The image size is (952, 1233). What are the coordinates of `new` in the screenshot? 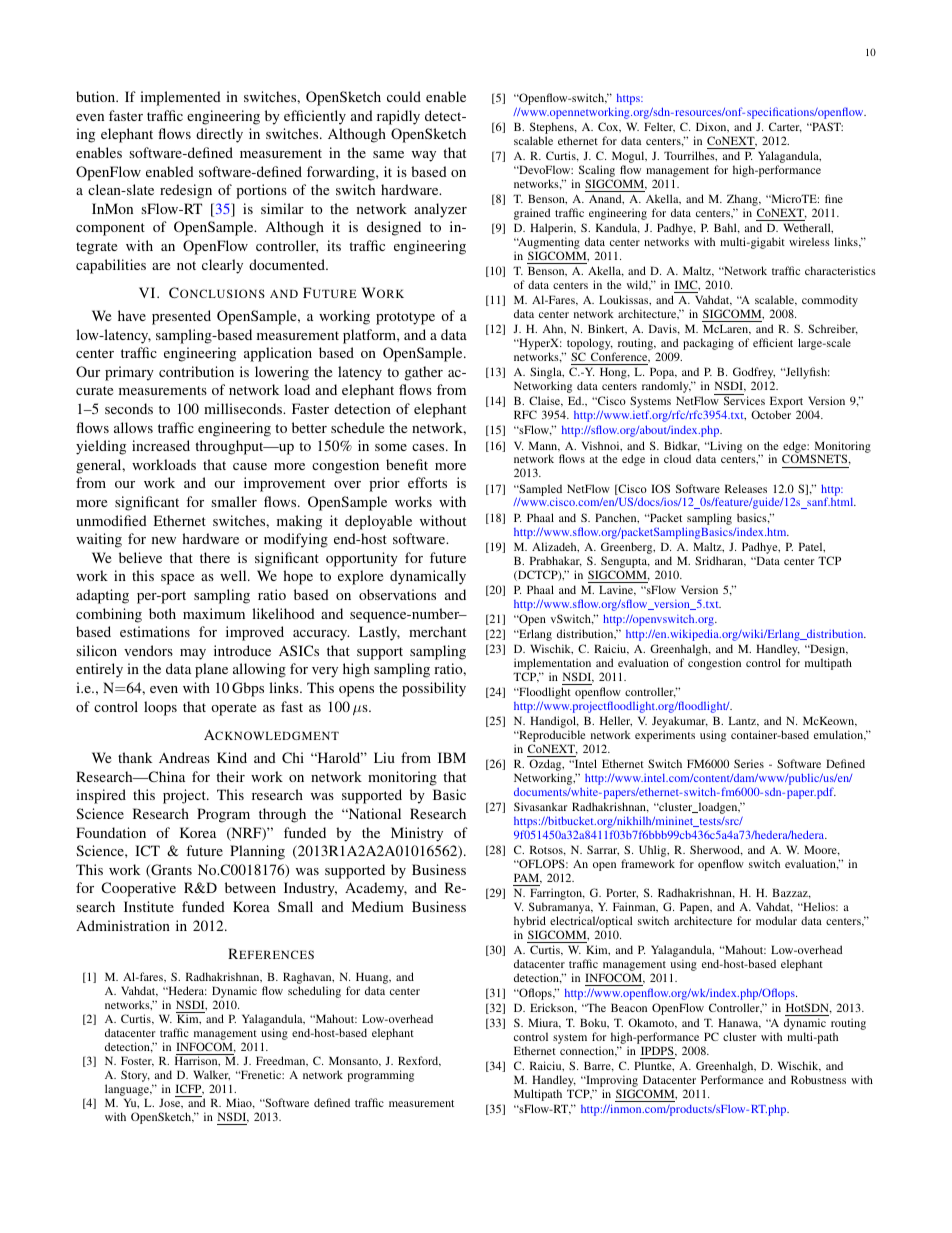 It's located at (164, 540).
